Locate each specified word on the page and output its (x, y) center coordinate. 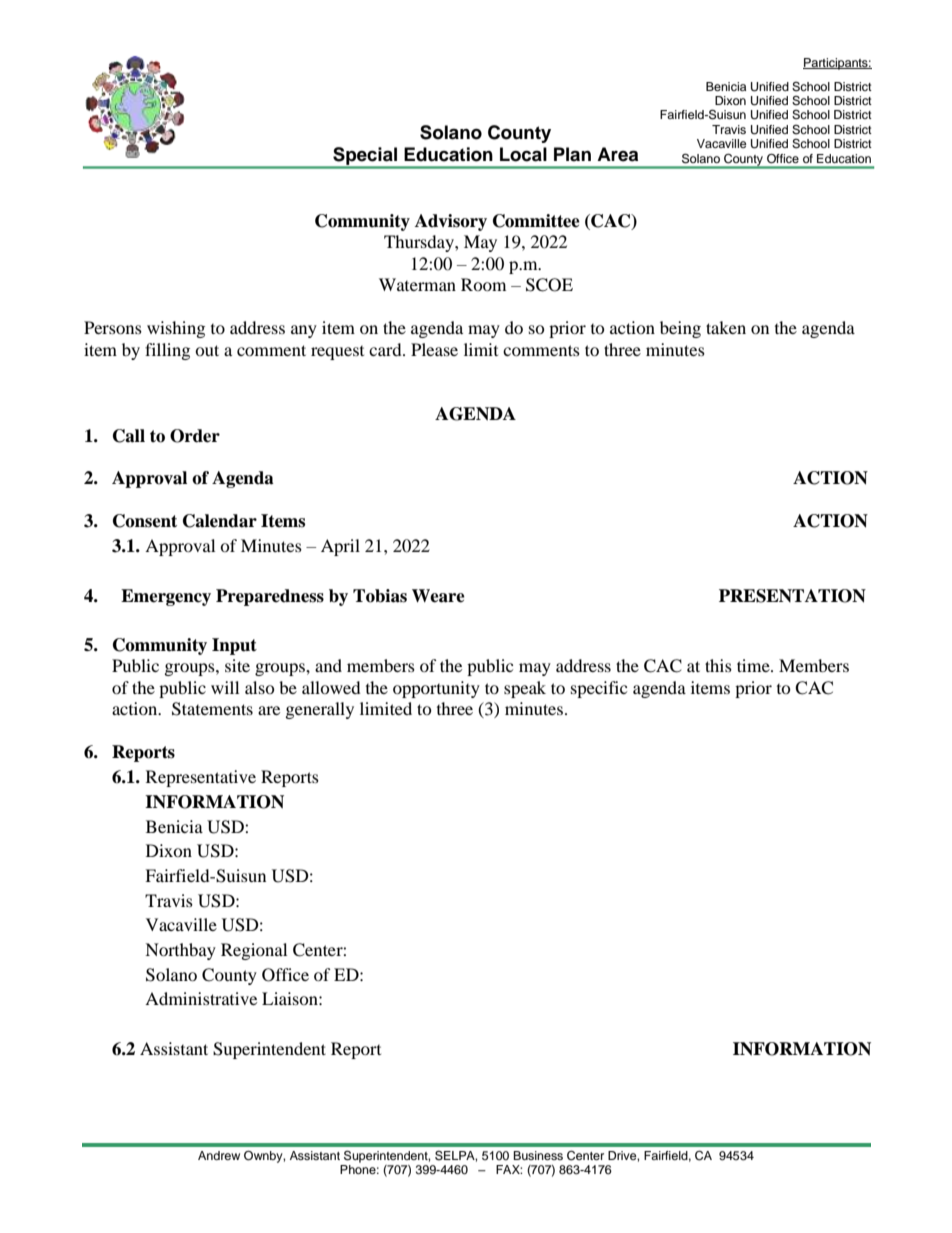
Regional (254, 951)
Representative (201, 778)
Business (538, 1155)
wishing (176, 329)
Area (617, 154)
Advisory (451, 222)
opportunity (436, 689)
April (340, 547)
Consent (145, 521)
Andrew (219, 1155)
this (718, 665)
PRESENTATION (792, 596)
